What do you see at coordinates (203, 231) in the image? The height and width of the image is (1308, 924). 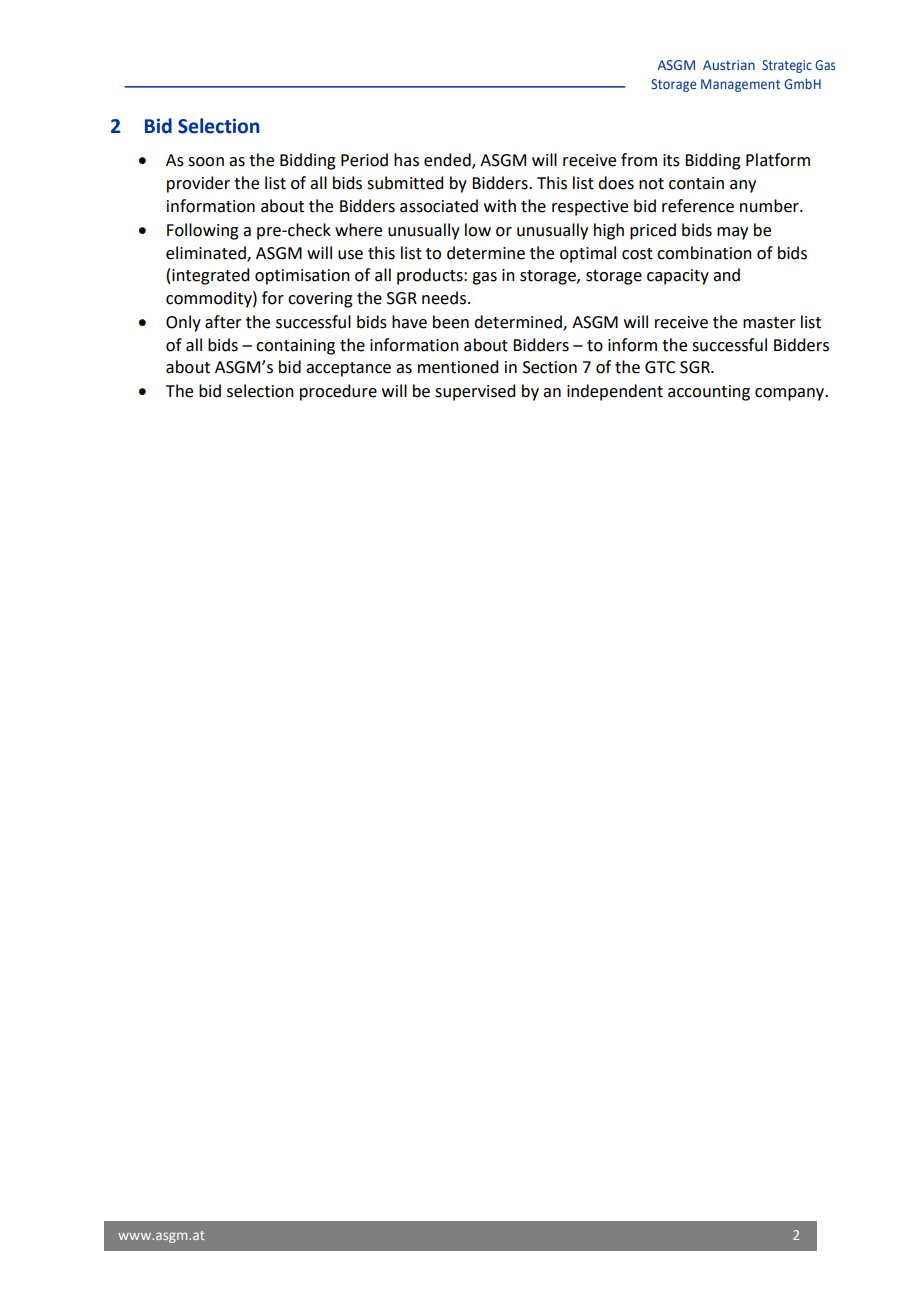 I see `Following` at bounding box center [203, 231].
